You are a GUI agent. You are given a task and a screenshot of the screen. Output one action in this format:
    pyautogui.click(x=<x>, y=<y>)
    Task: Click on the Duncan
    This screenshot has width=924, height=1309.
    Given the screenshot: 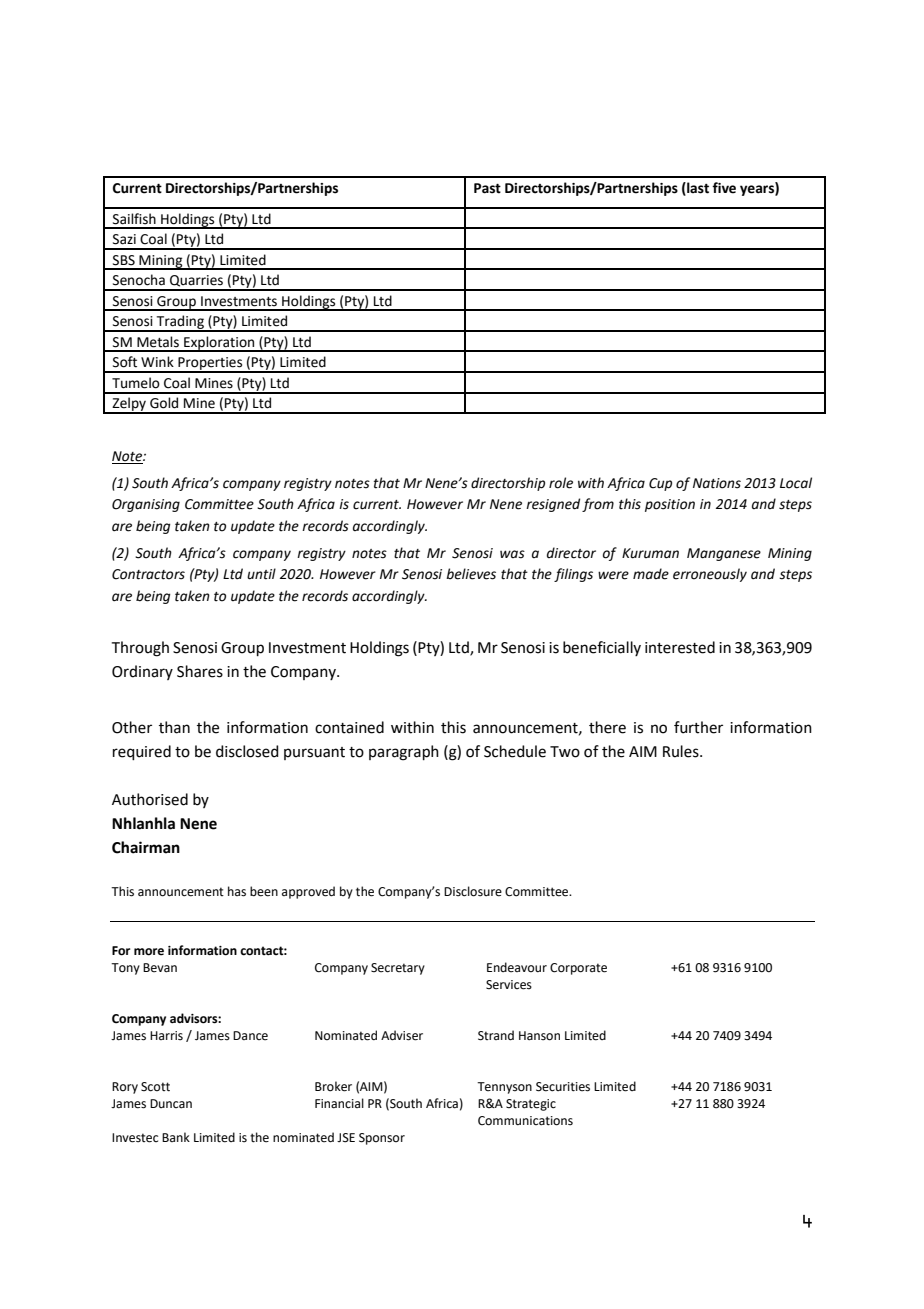 What is the action you would take?
    pyautogui.click(x=171, y=1104)
